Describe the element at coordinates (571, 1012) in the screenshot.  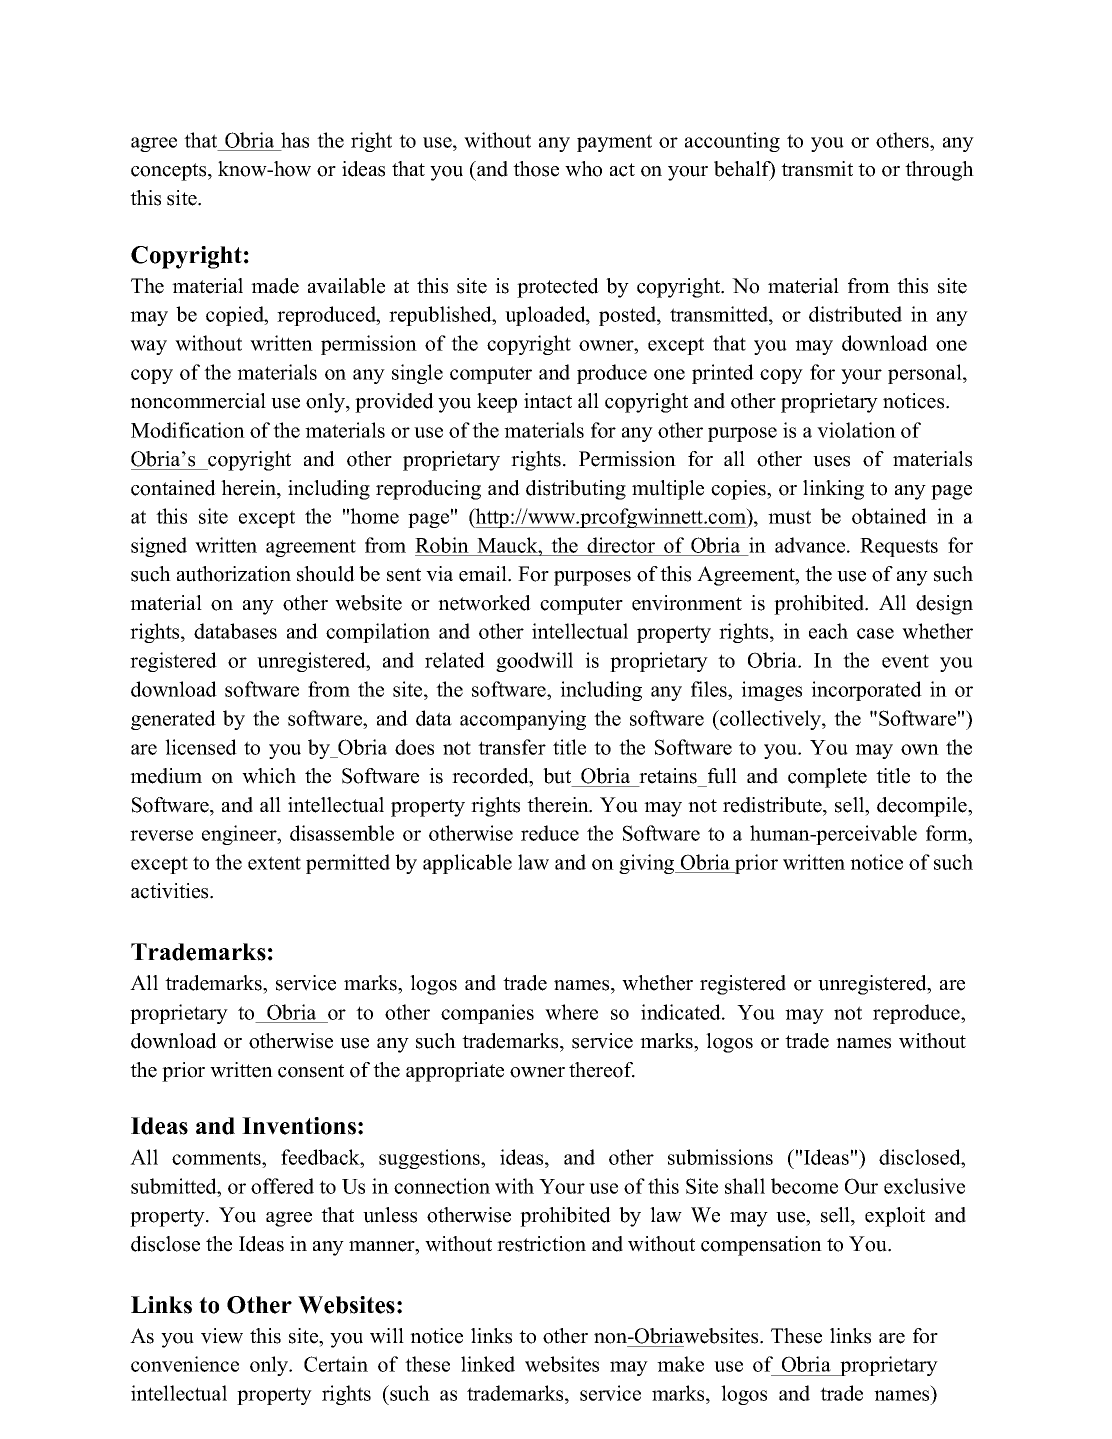
I see `where` at that location.
